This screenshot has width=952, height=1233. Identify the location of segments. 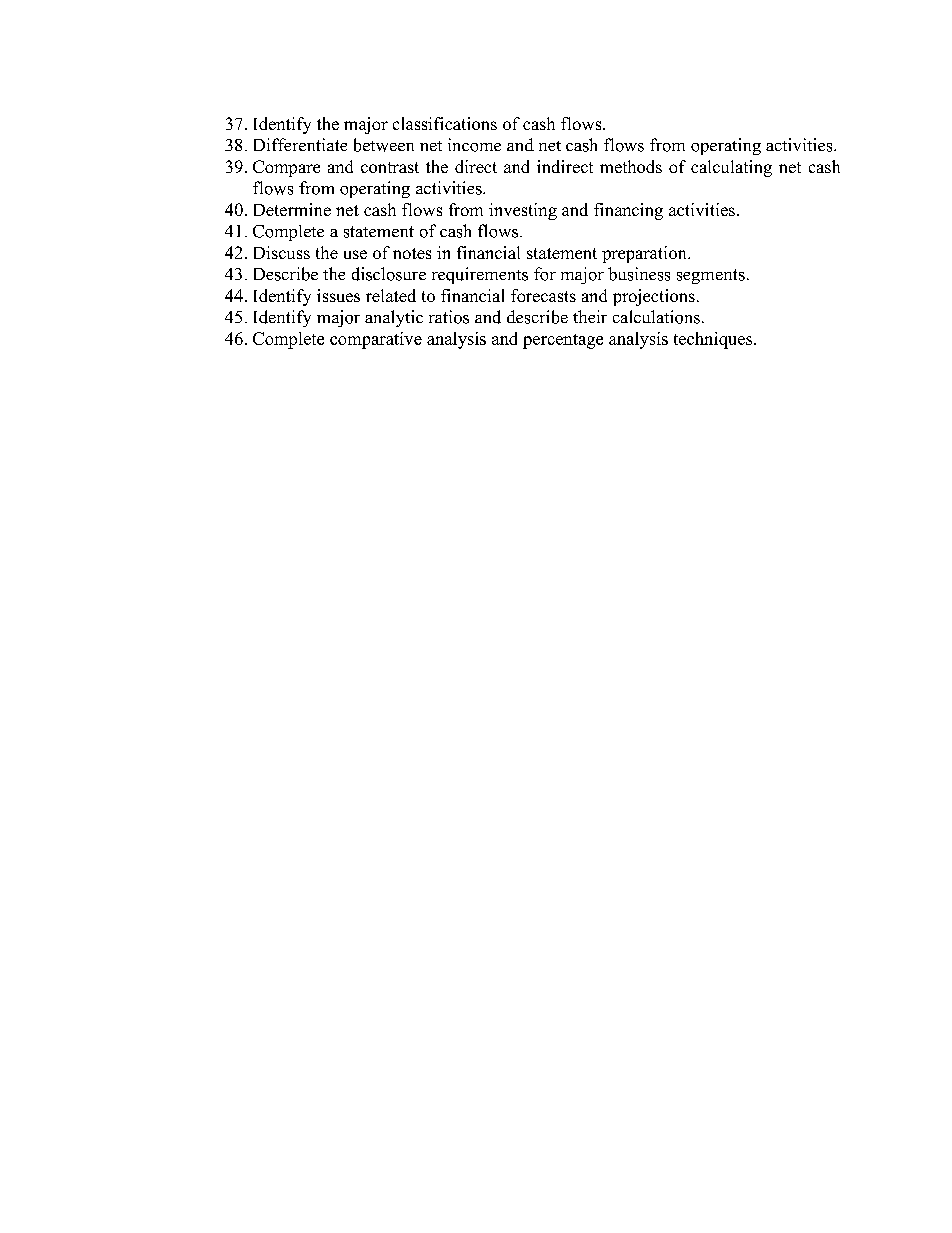
(711, 276).
